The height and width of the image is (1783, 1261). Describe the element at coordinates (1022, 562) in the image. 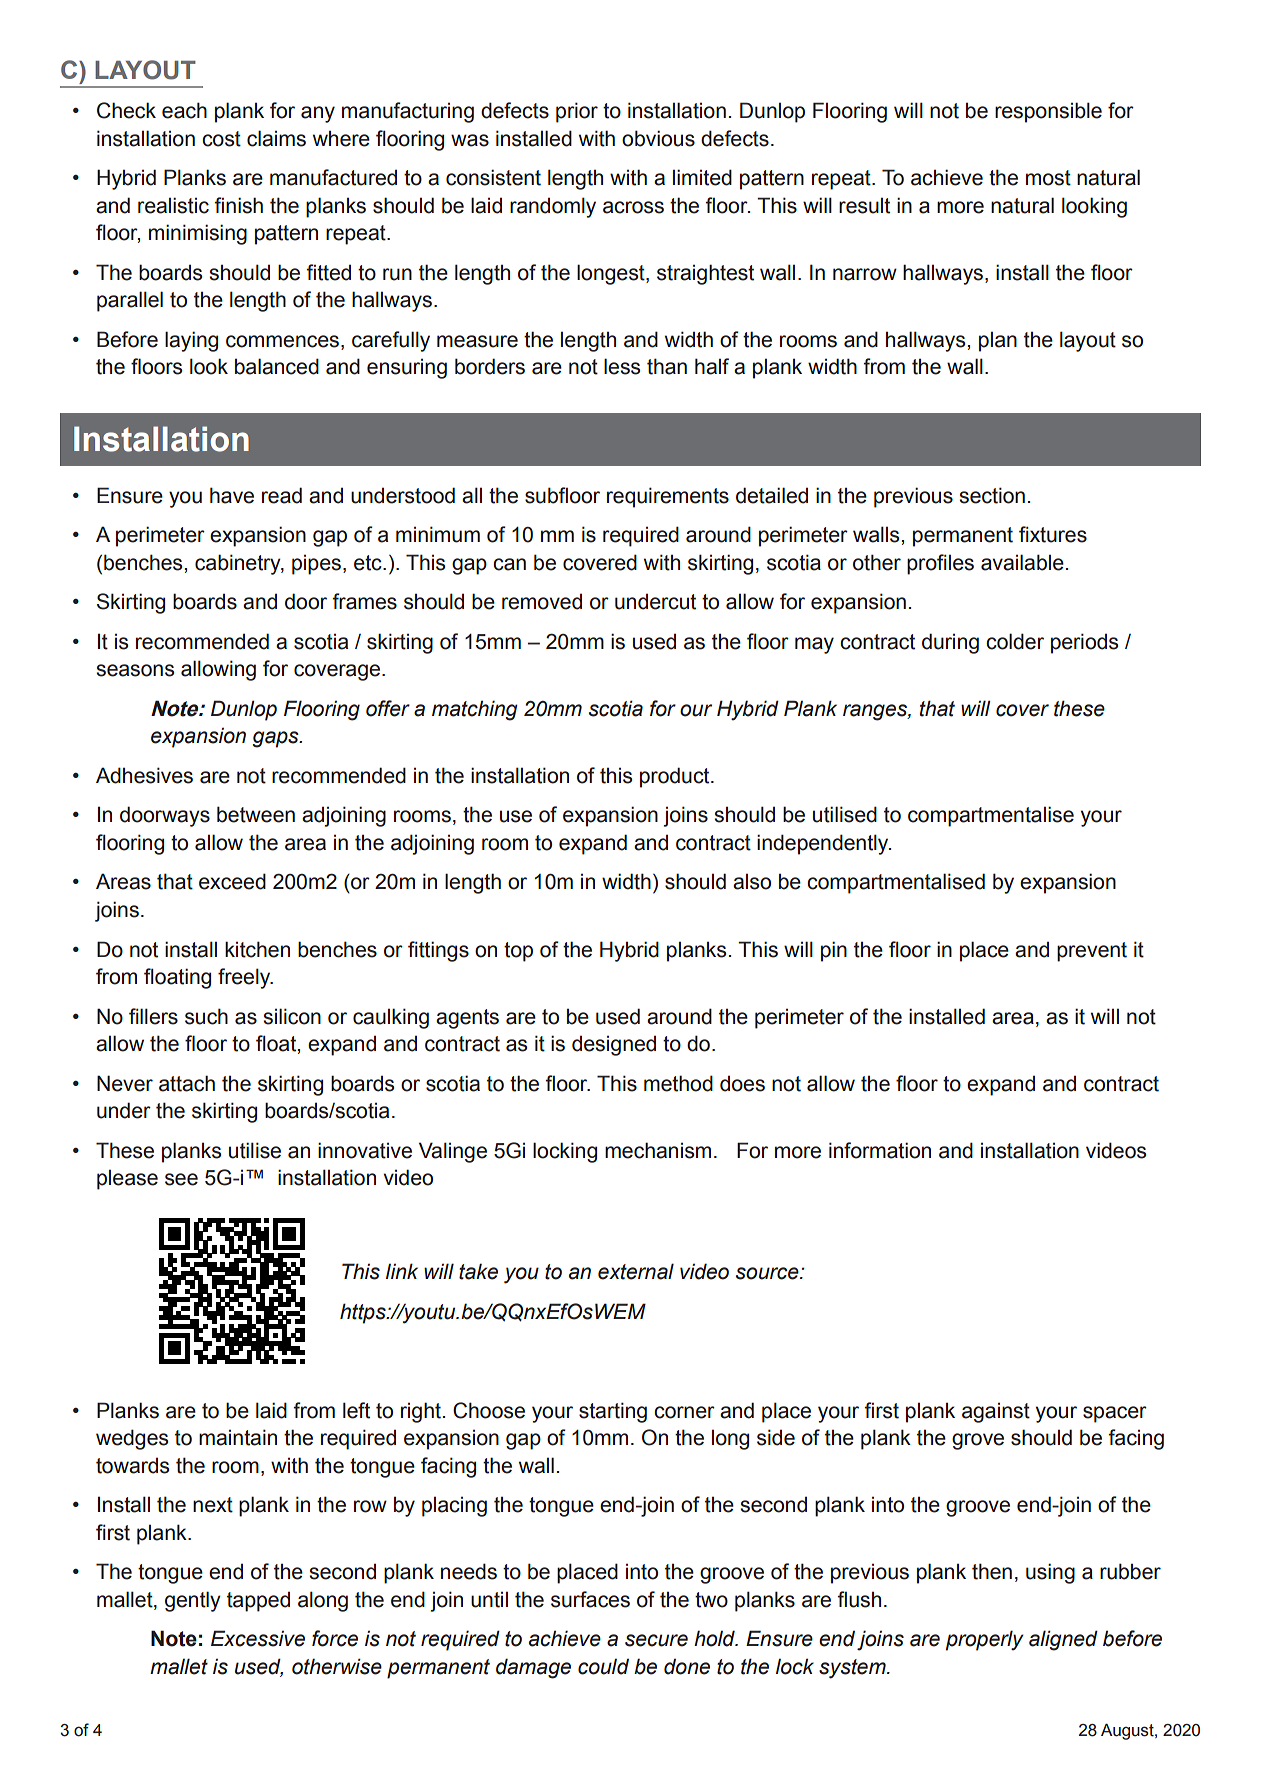

I see `available` at that location.
